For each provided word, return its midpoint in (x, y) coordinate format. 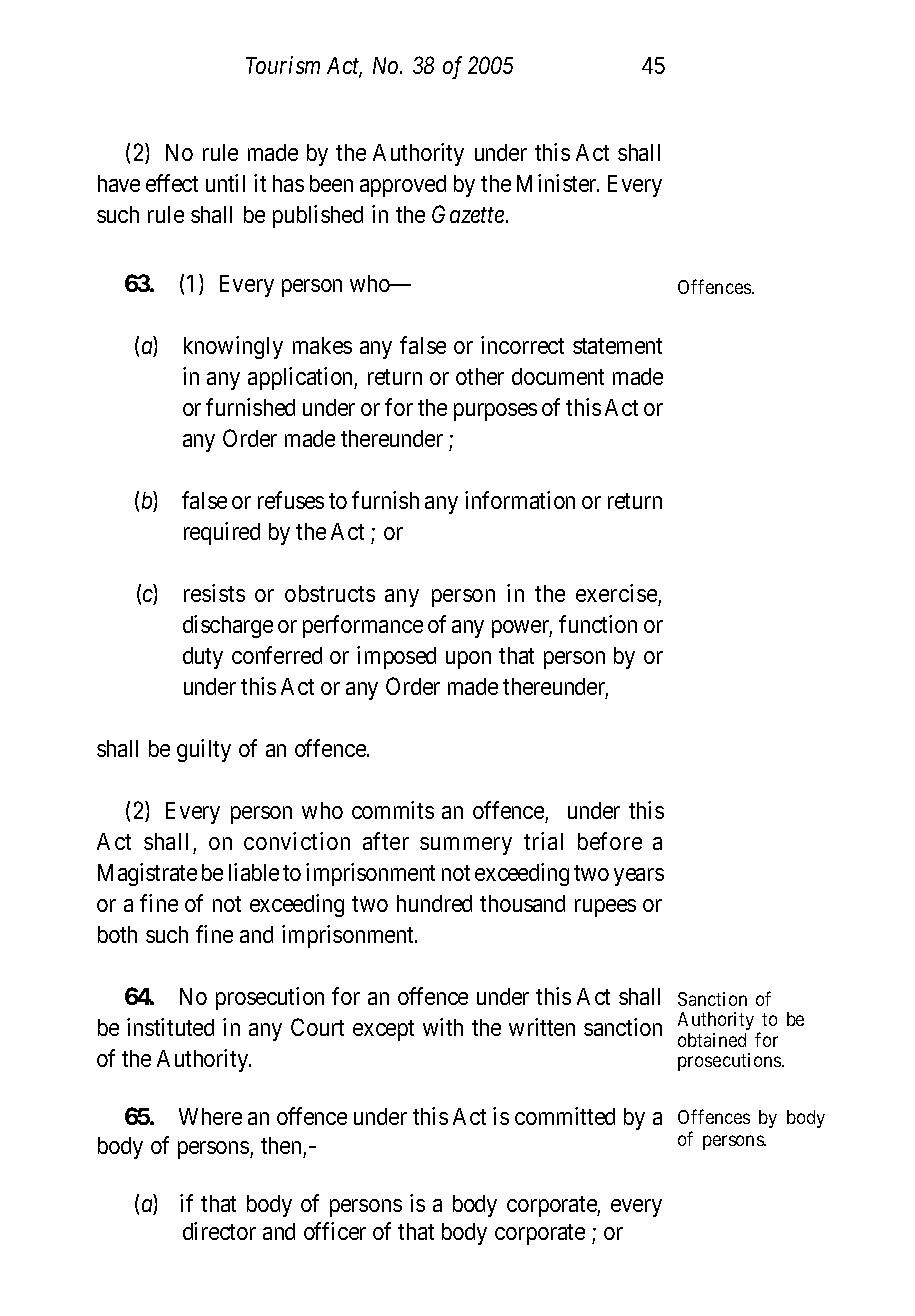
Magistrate (147, 874)
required (222, 533)
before (610, 841)
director (219, 1231)
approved (403, 186)
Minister (558, 183)
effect (172, 183)
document (558, 376)
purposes (495, 412)
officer (335, 1231)
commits (393, 810)
